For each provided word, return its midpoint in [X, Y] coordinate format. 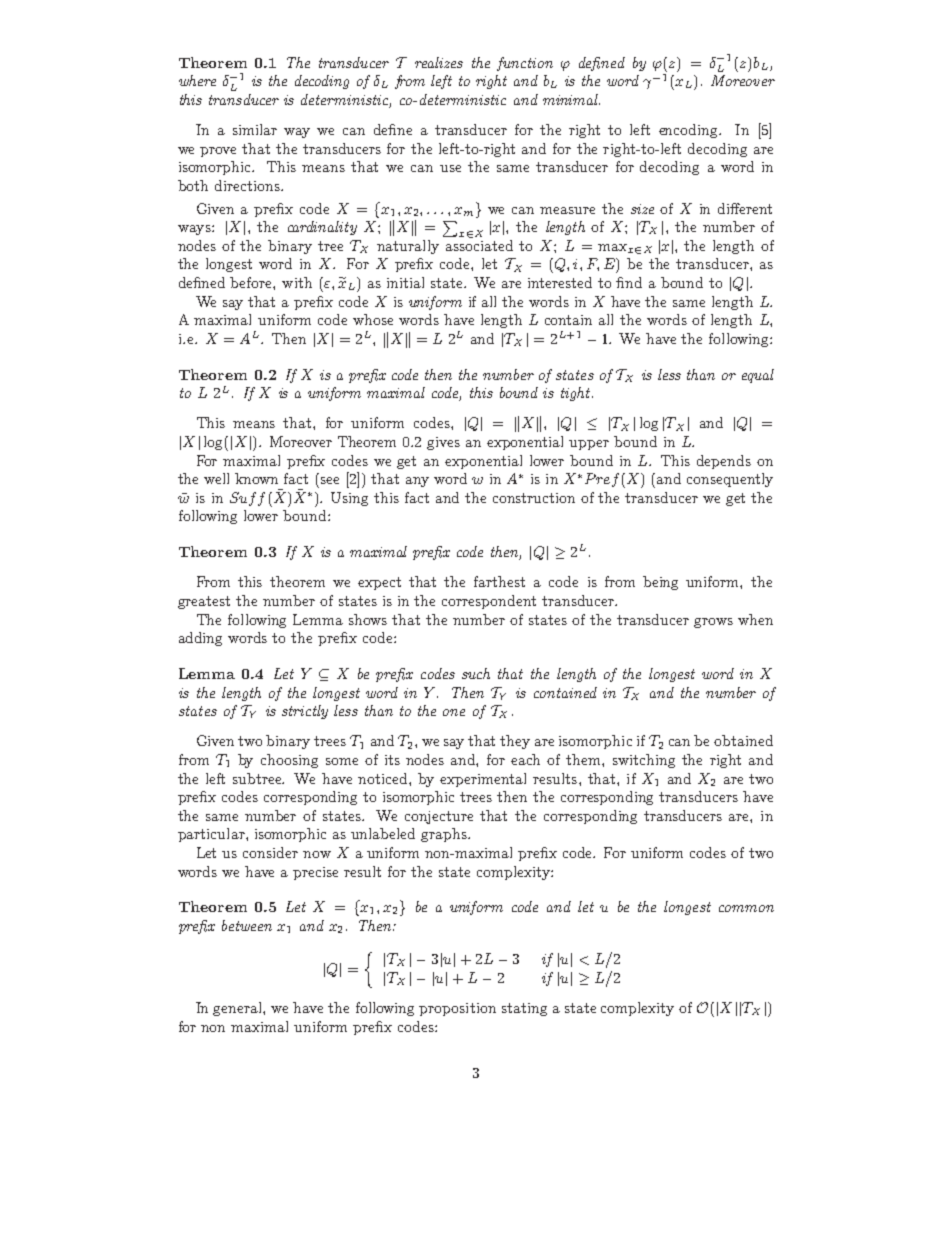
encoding [690, 131]
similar [255, 129]
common [746, 908]
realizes [439, 62]
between [247, 925]
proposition [457, 1009]
